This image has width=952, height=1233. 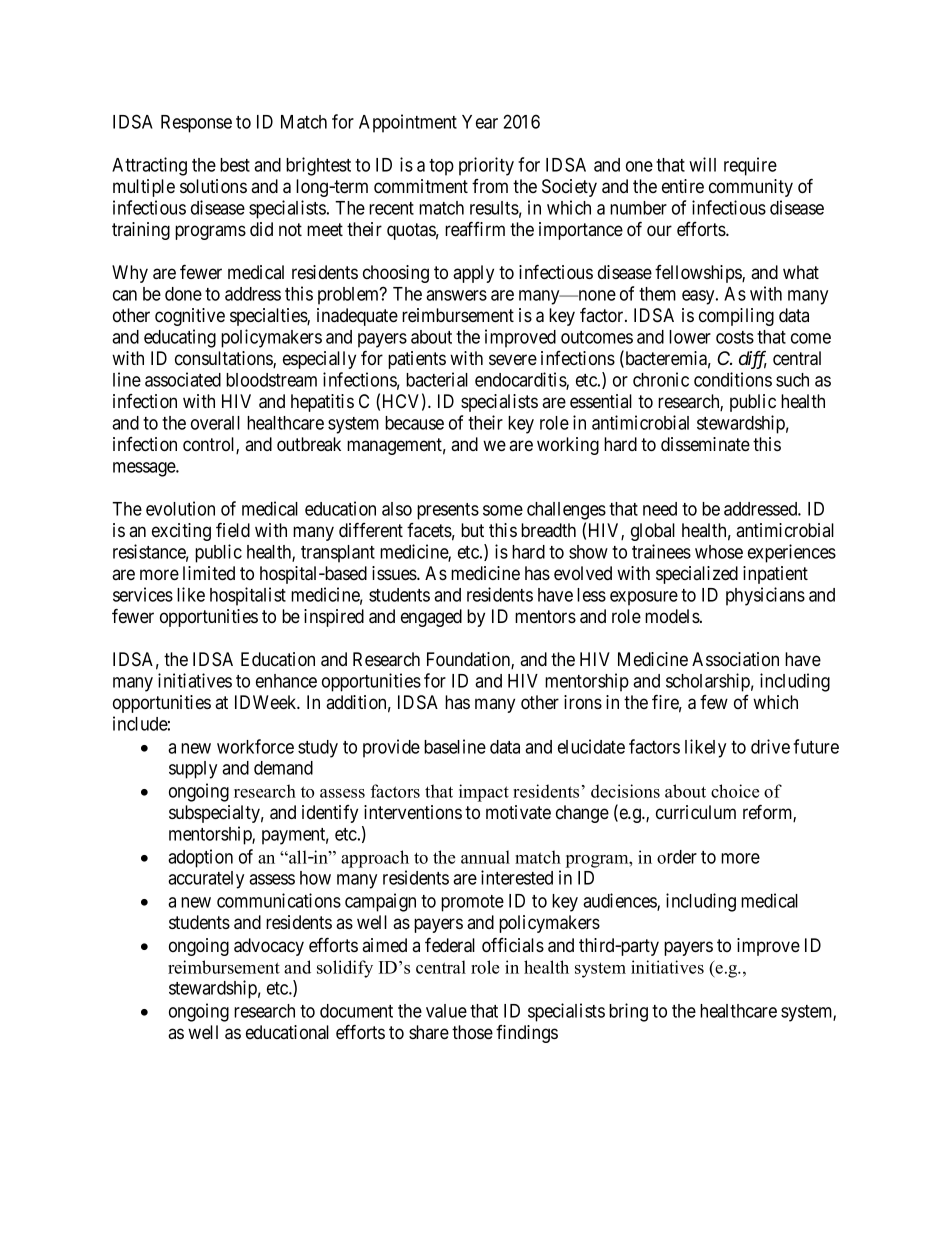 What do you see at coordinates (414, 423) in the image?
I see `because` at bounding box center [414, 423].
